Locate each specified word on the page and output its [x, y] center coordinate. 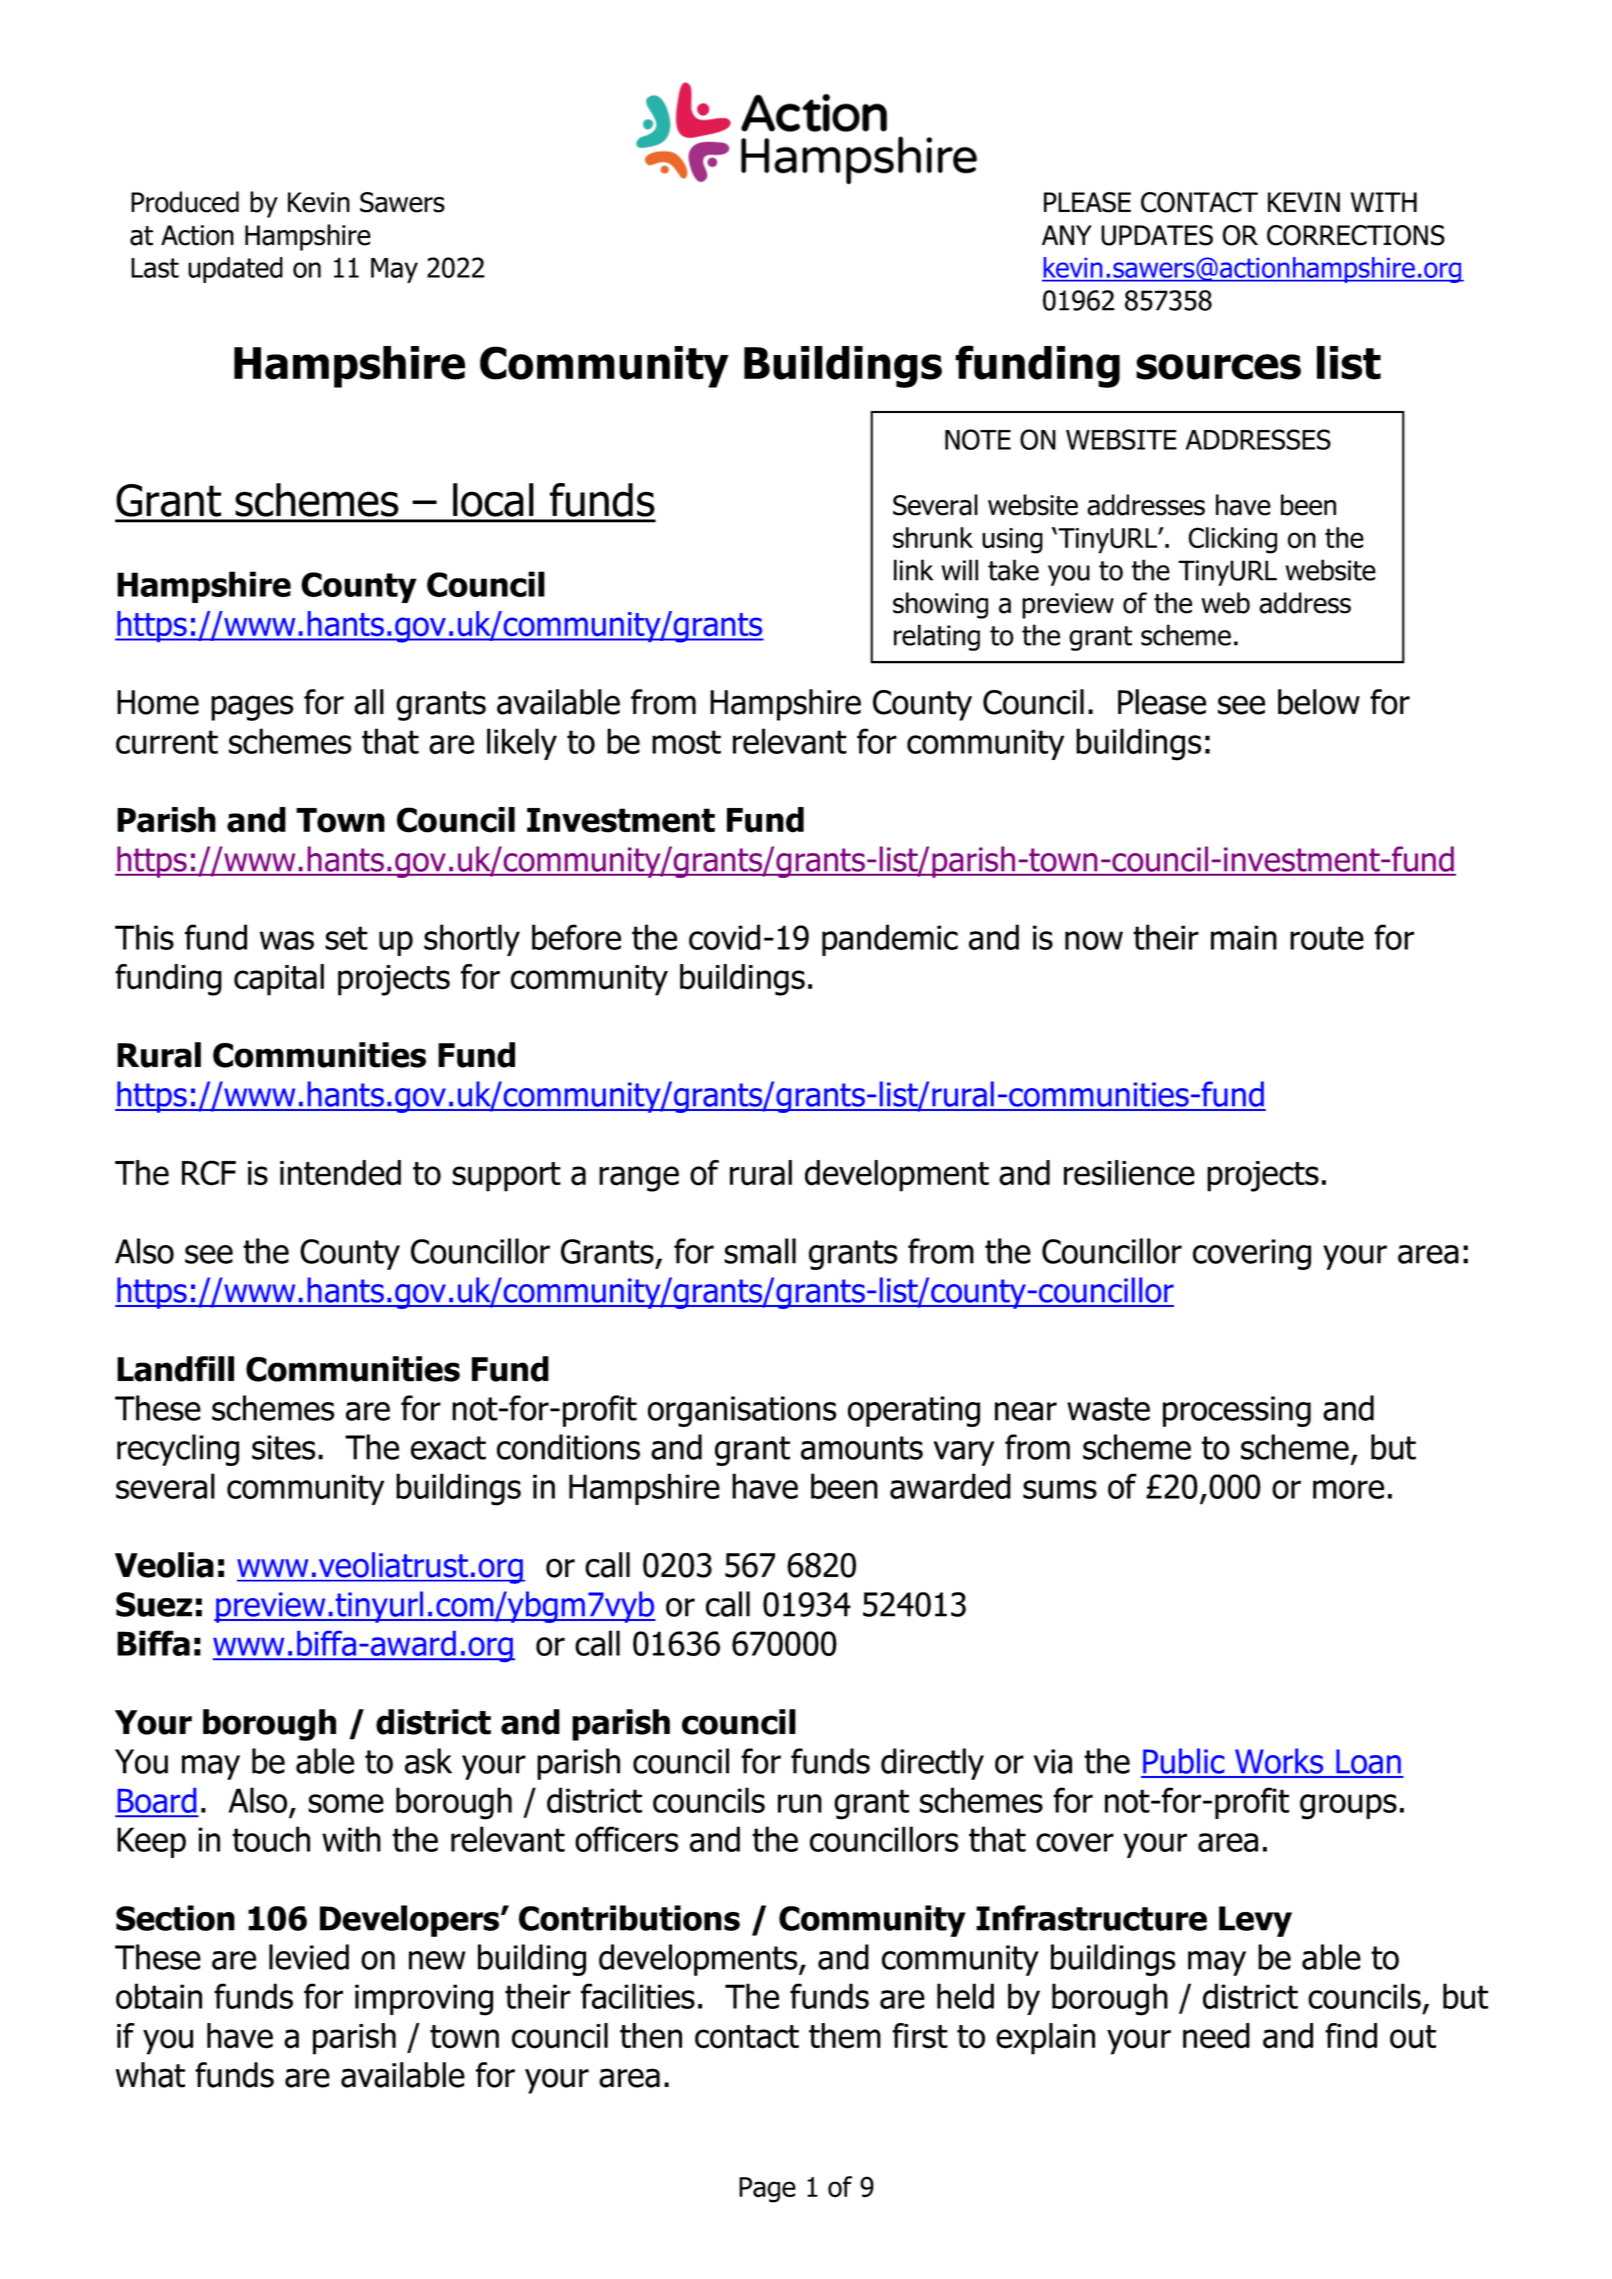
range [639, 1179]
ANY [1067, 235]
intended [340, 1173]
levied [309, 1957]
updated [235, 270]
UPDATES [1157, 235]
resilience [1129, 1173]
